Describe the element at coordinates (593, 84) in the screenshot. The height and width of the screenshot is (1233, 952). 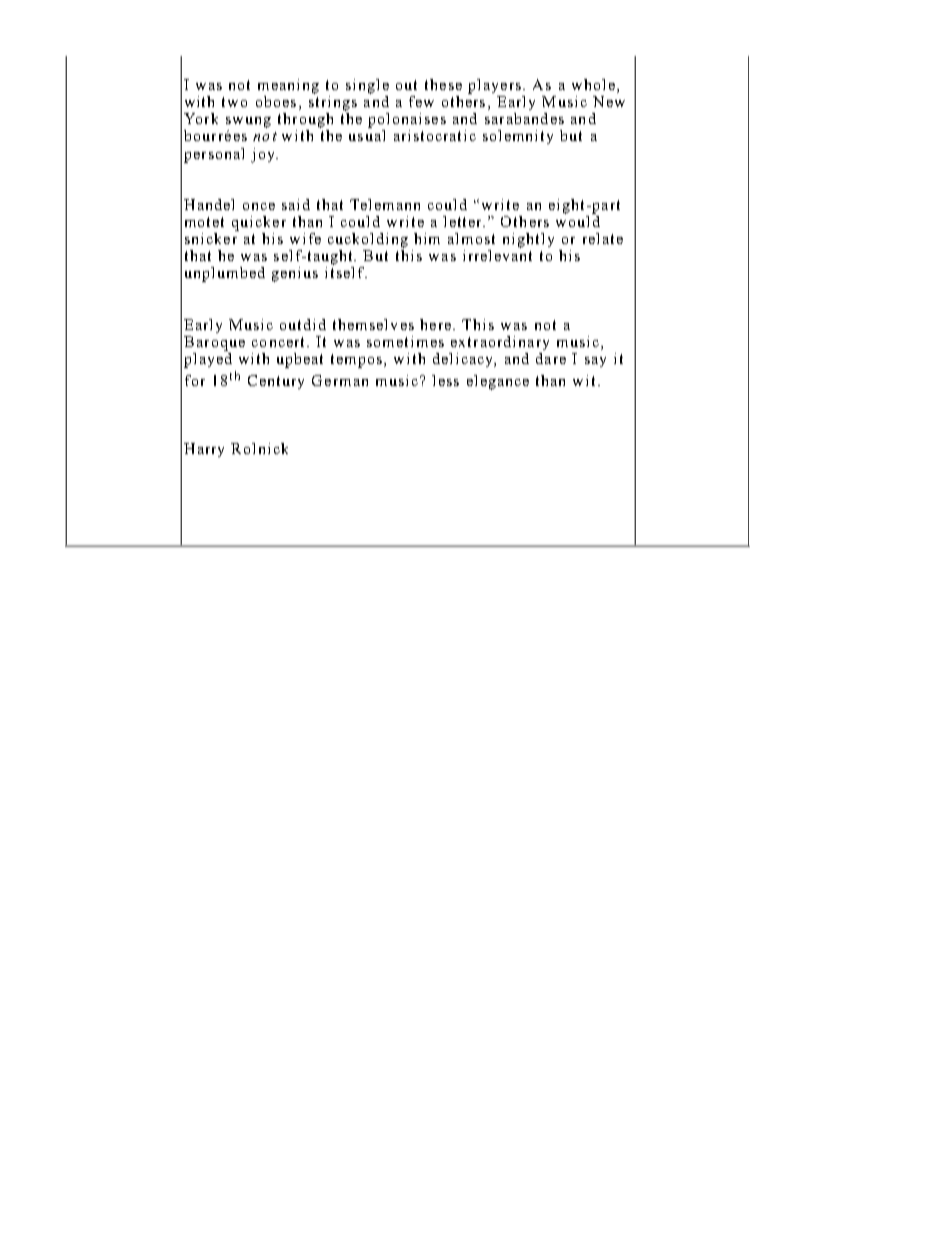
I see `whole` at that location.
